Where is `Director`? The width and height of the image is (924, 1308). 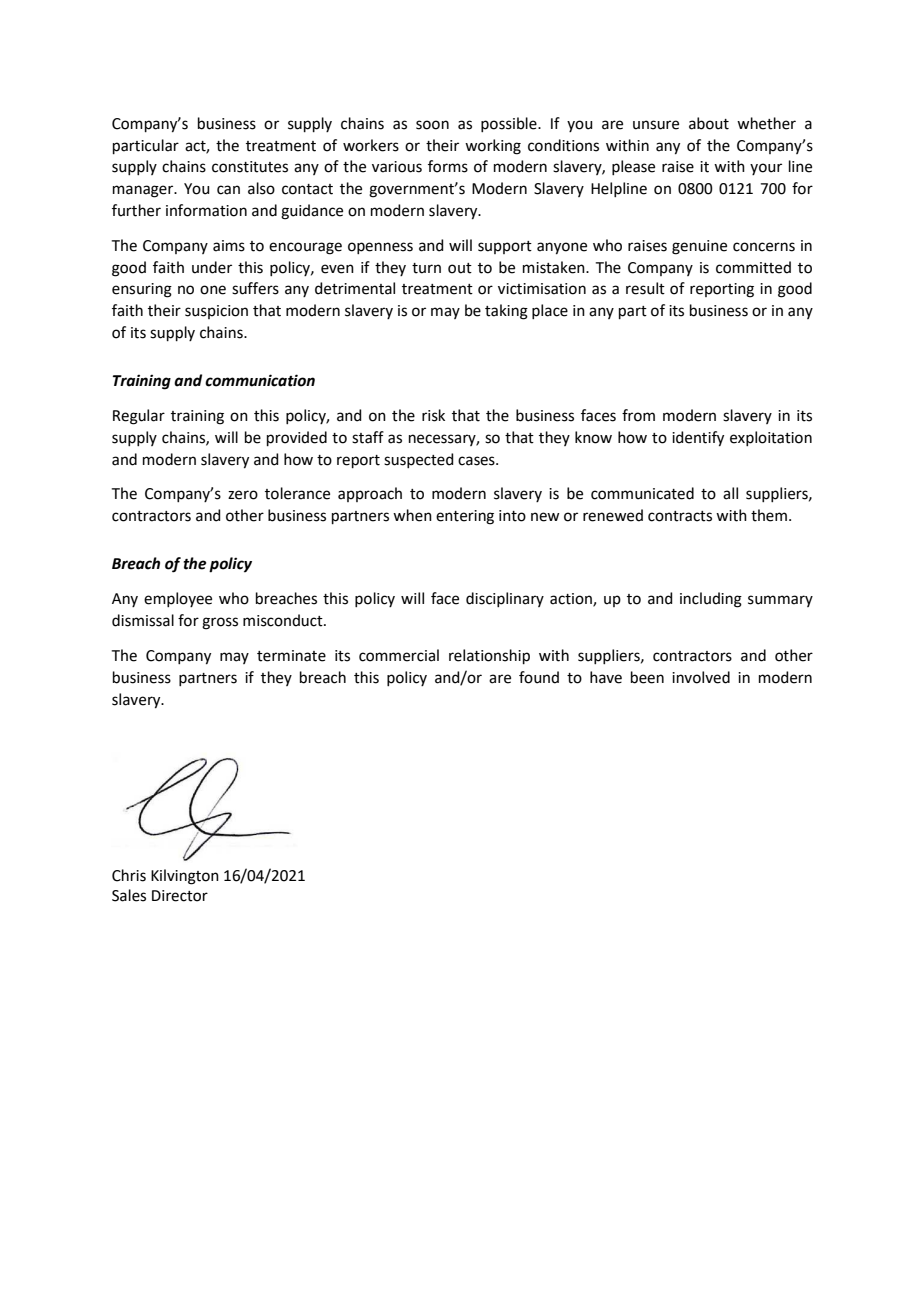
Director is located at coordinates (180, 896).
